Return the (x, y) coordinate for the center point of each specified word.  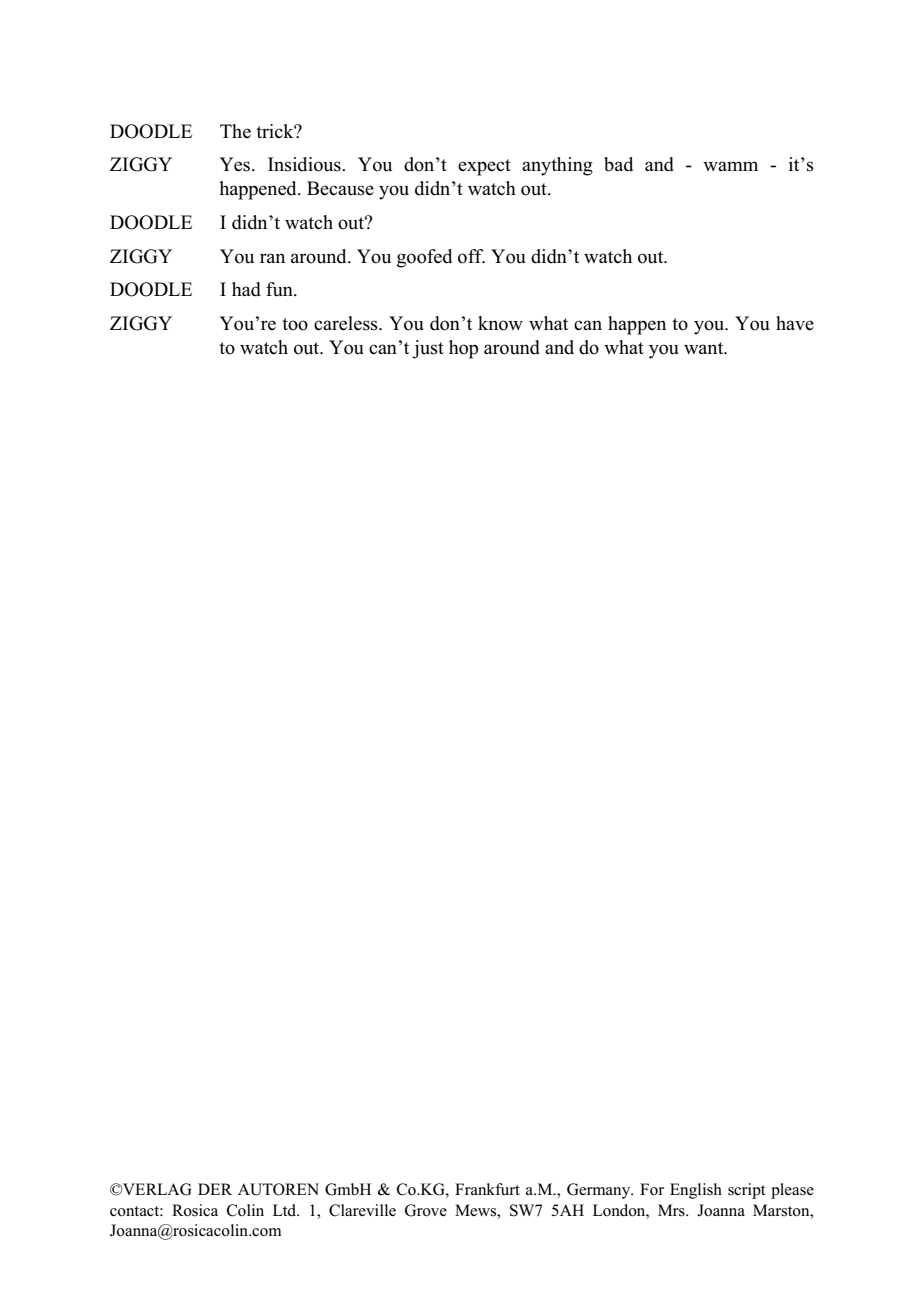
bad (618, 164)
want (705, 348)
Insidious (305, 164)
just (428, 349)
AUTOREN (278, 1189)
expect (484, 167)
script (746, 1191)
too (295, 324)
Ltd (286, 1210)
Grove (426, 1210)
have (795, 323)
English (696, 1191)
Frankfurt (487, 1189)
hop (463, 349)
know (500, 323)
